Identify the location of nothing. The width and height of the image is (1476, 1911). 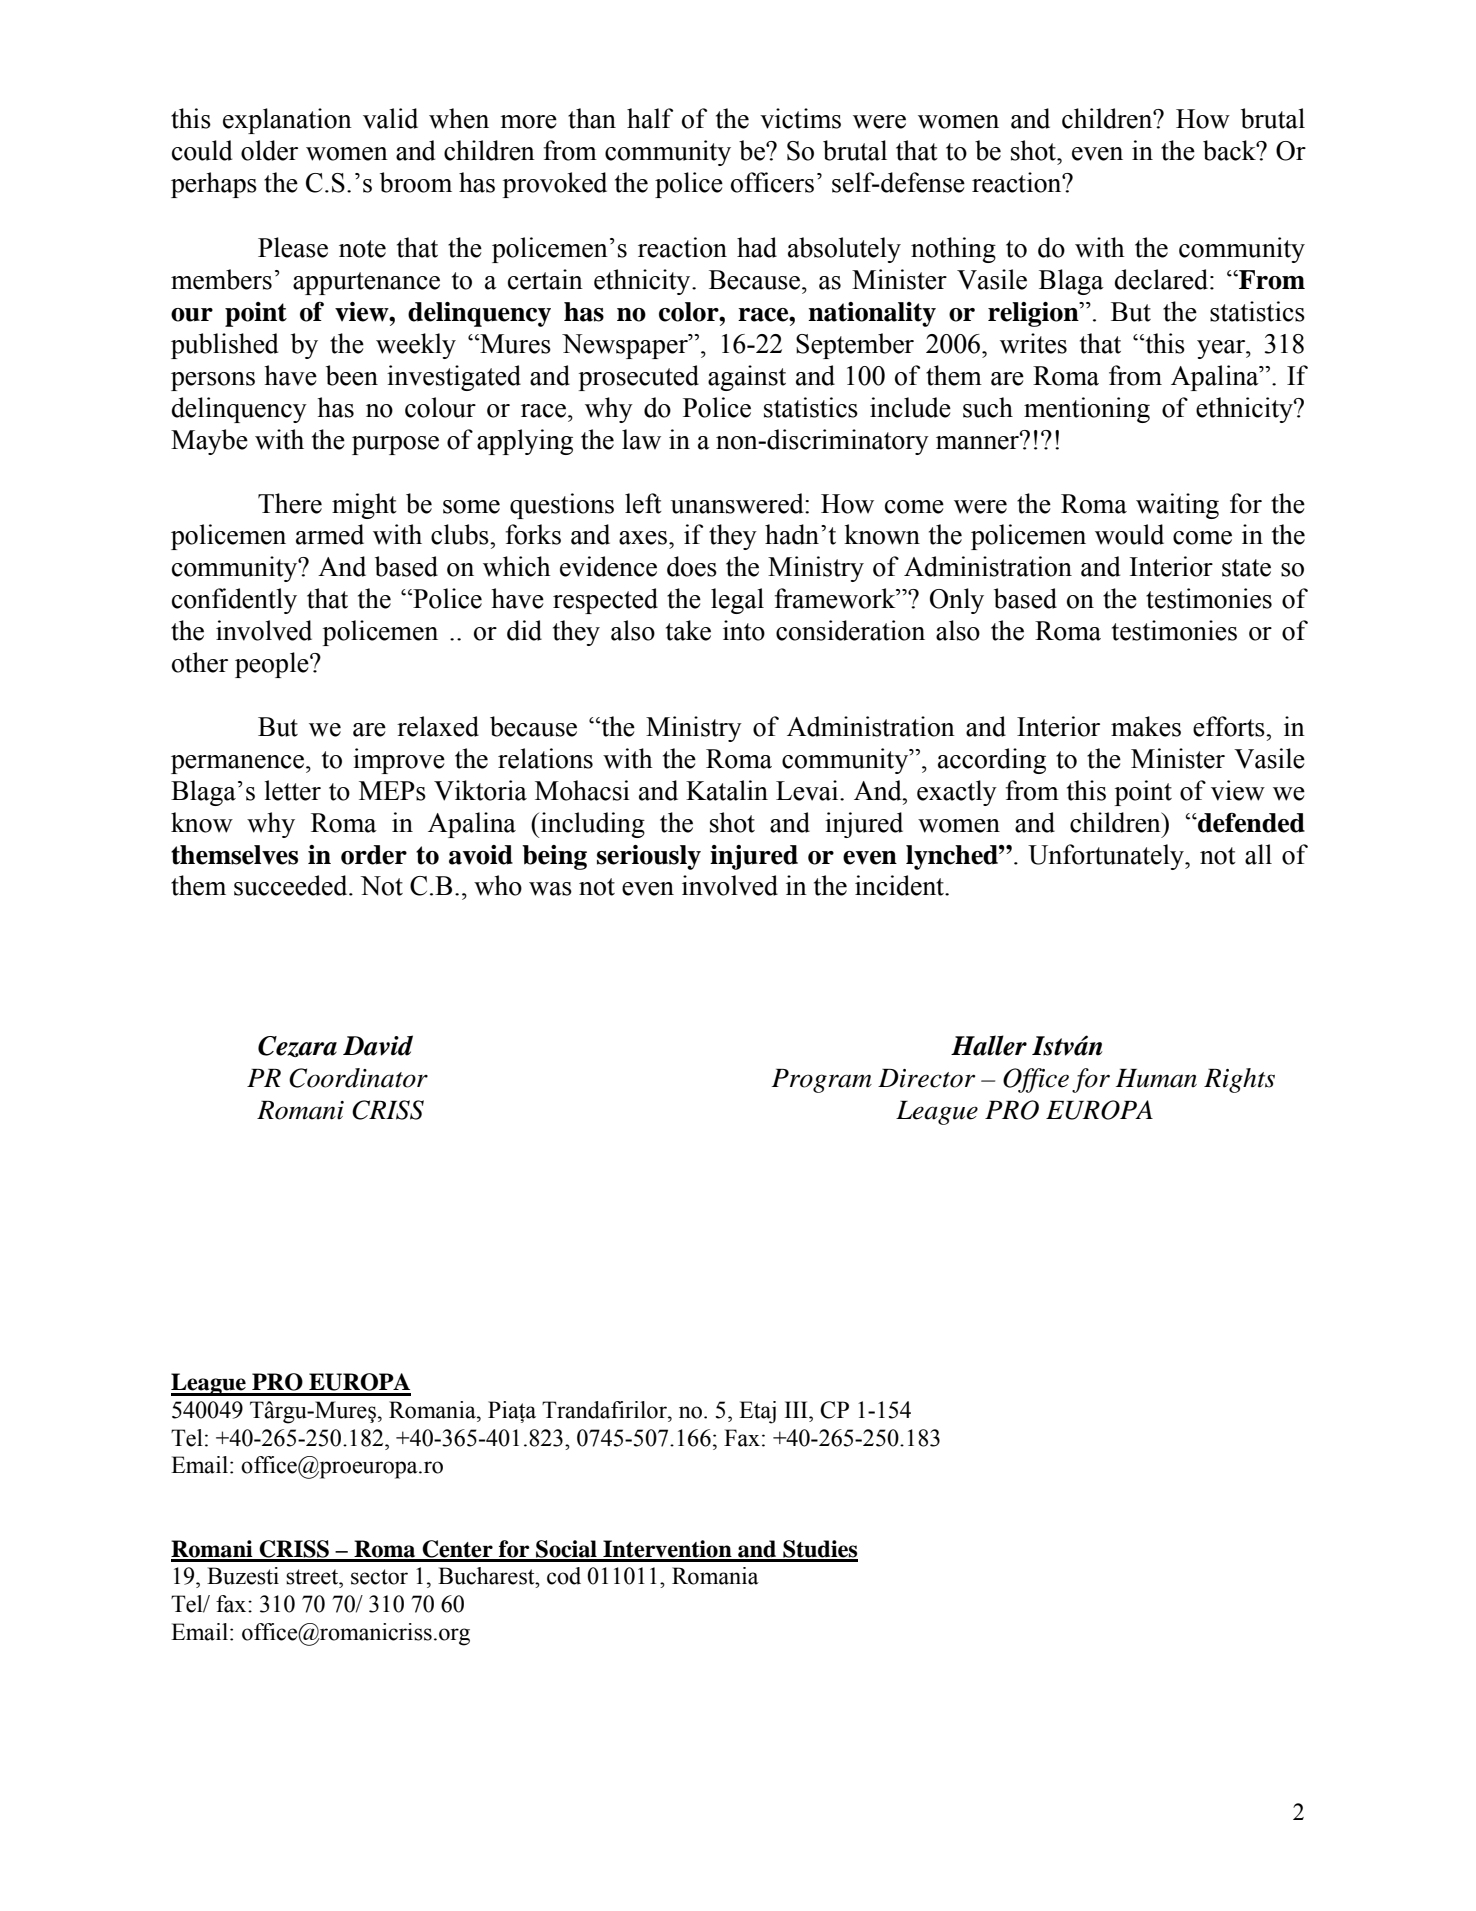
(953, 250).
